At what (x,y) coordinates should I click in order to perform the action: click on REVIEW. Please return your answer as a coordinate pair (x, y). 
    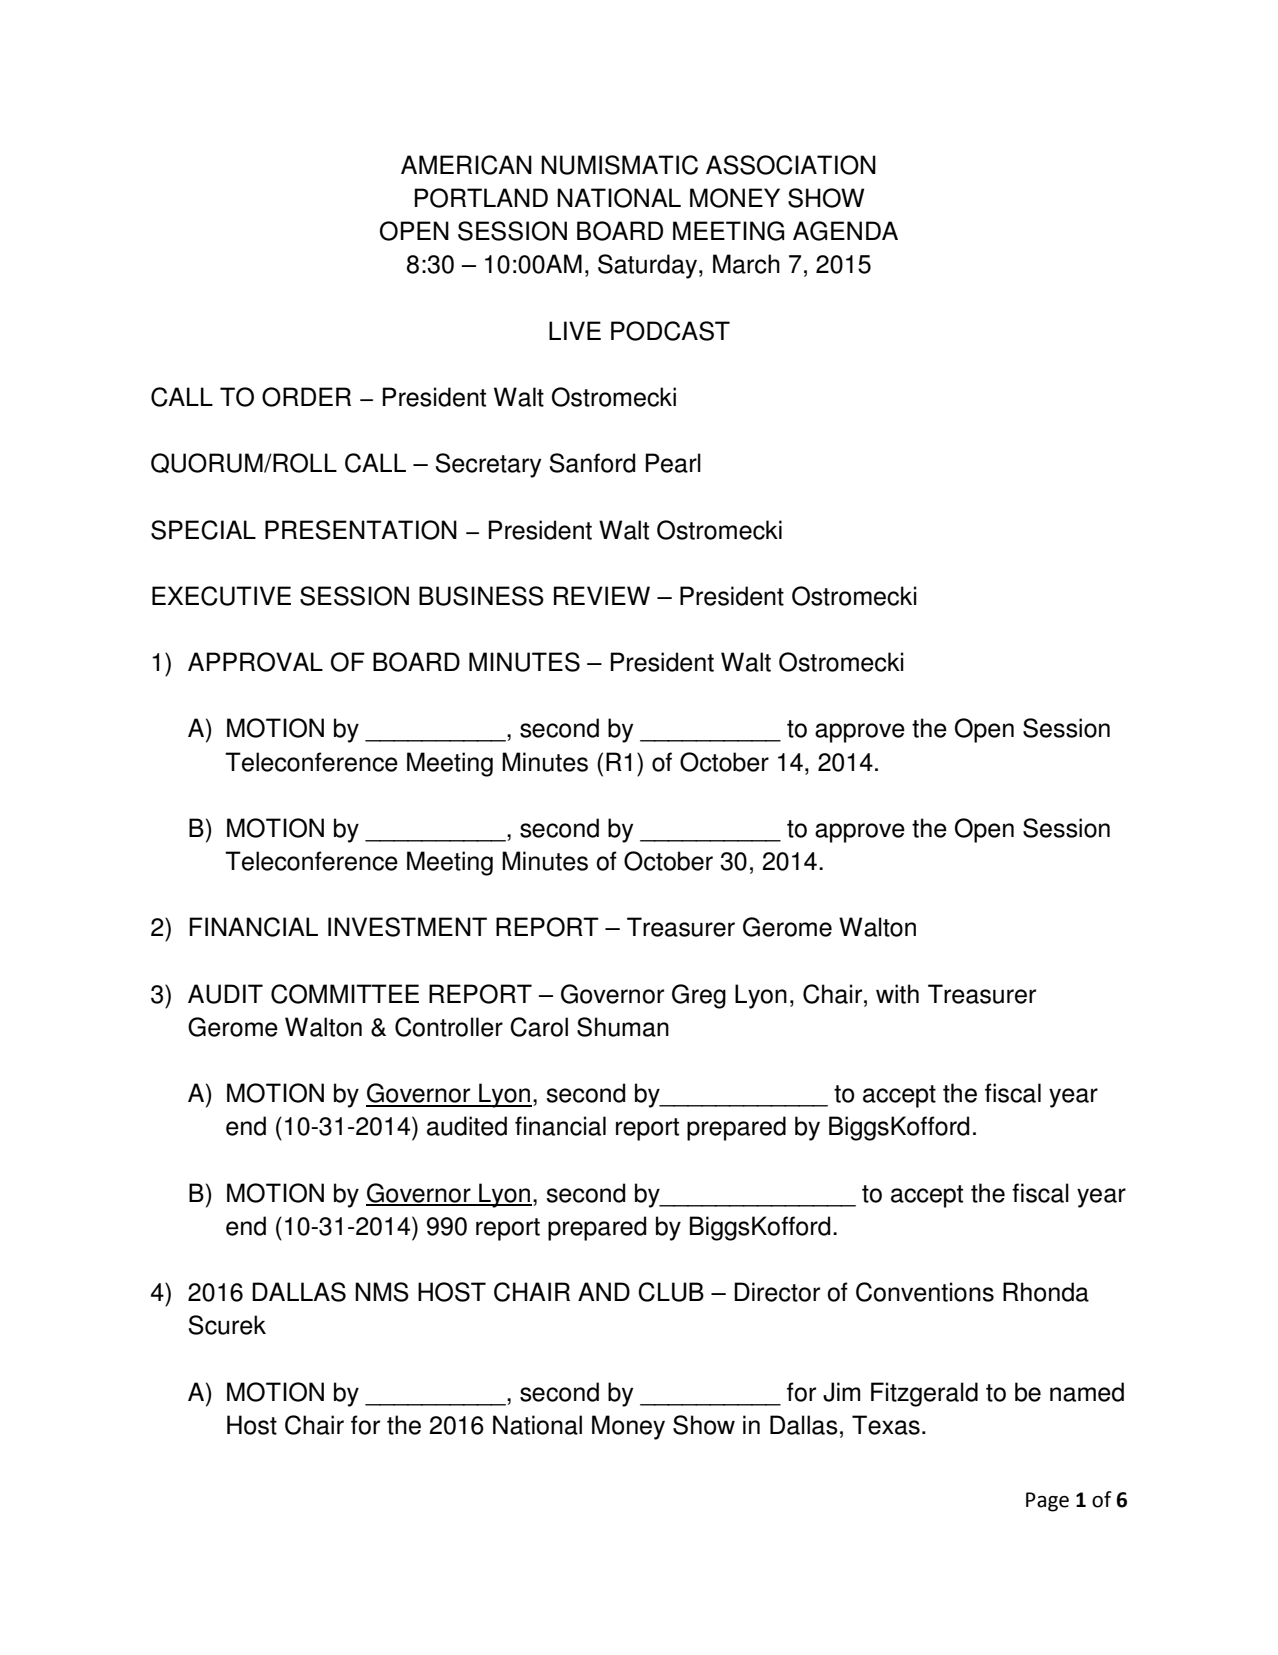
    Looking at the image, I should click on (602, 595).
